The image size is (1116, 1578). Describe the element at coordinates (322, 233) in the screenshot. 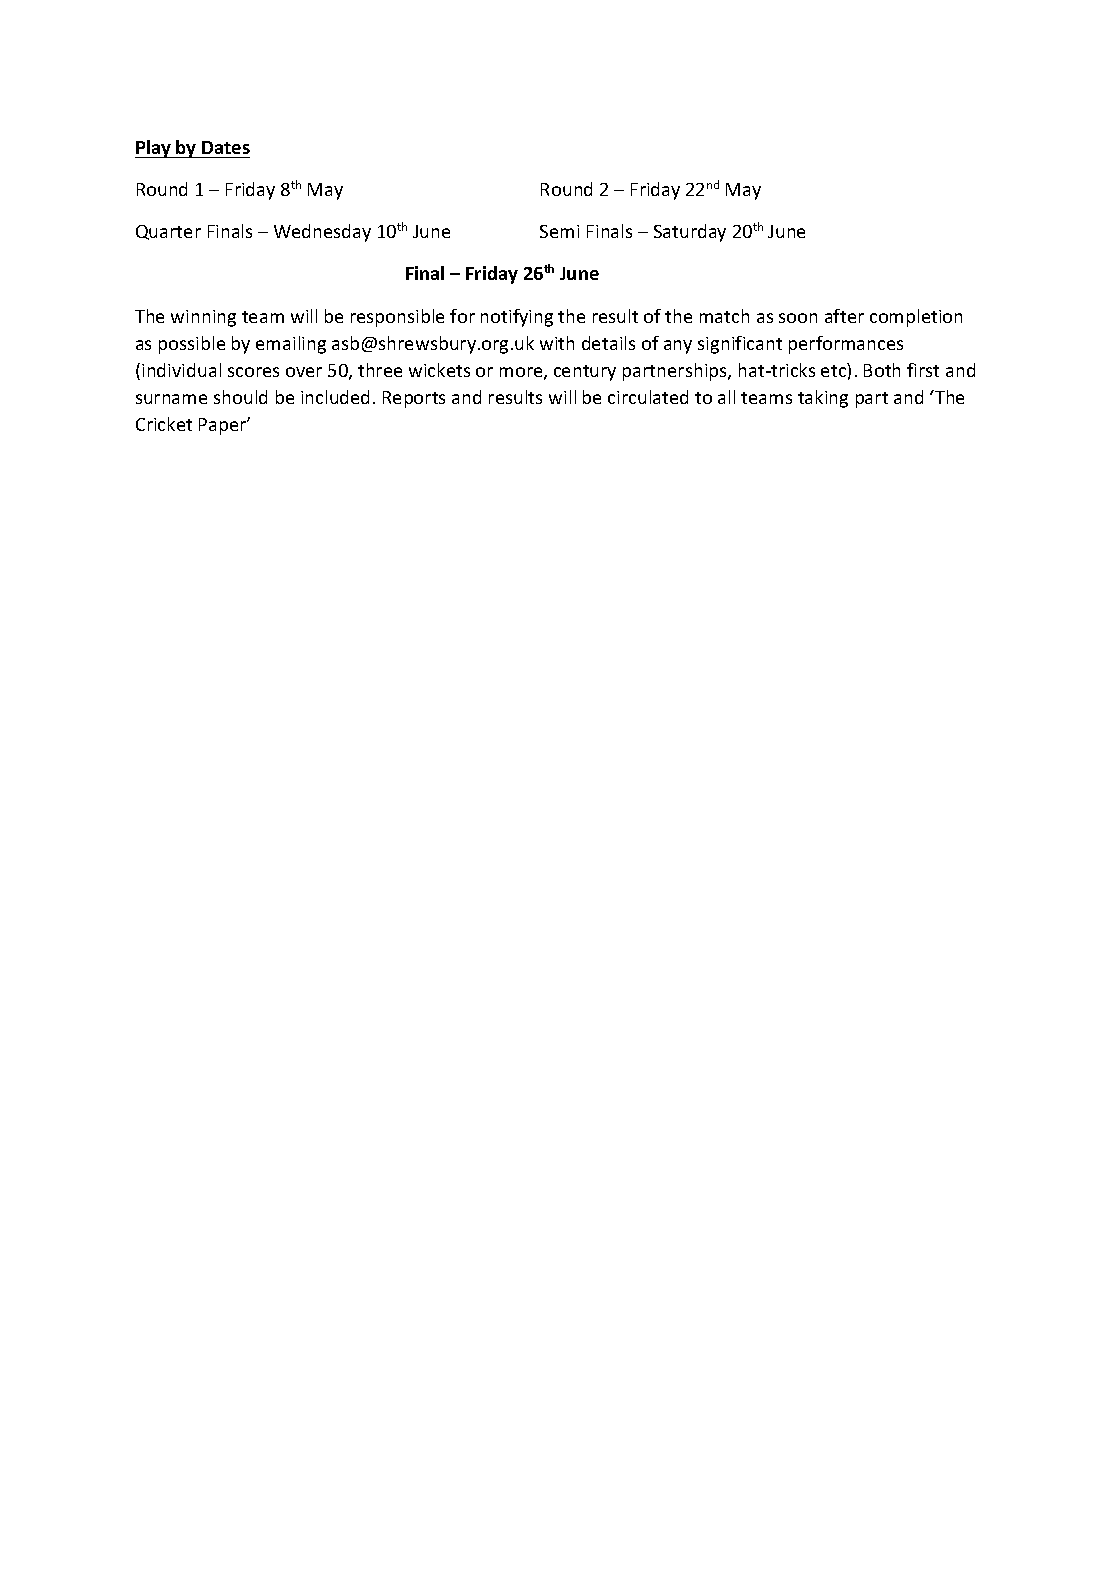

I see `Wednesday` at that location.
